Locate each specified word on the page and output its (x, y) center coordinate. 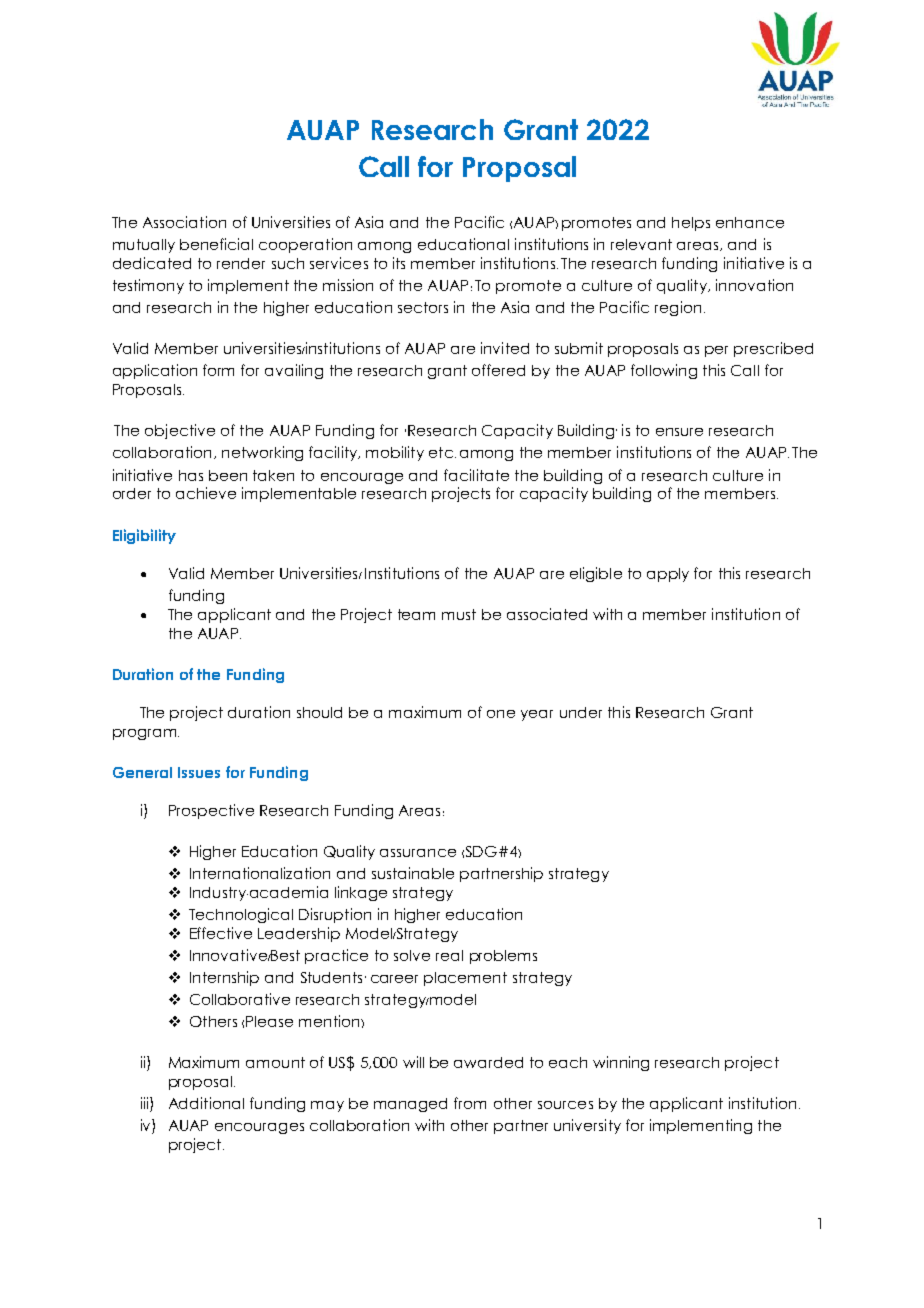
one (501, 714)
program (146, 734)
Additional (206, 1103)
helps (691, 224)
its (399, 263)
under (581, 712)
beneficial (216, 244)
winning (621, 1063)
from (470, 1103)
